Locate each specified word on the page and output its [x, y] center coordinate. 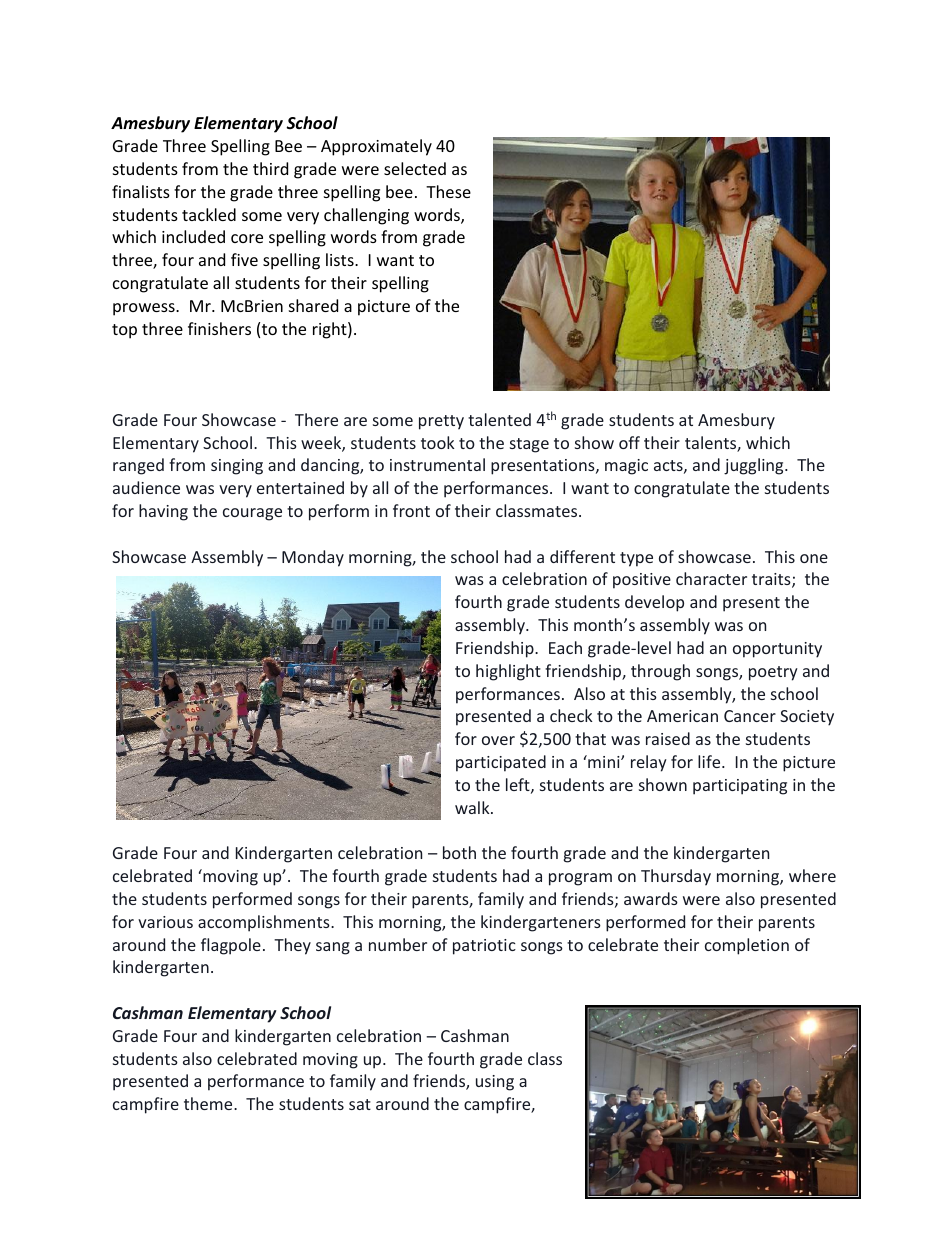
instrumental [437, 464]
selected [415, 168]
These [448, 191]
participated [501, 763]
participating [740, 787]
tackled [209, 214]
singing [237, 467]
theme [209, 1103]
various [165, 922]
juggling [755, 466]
